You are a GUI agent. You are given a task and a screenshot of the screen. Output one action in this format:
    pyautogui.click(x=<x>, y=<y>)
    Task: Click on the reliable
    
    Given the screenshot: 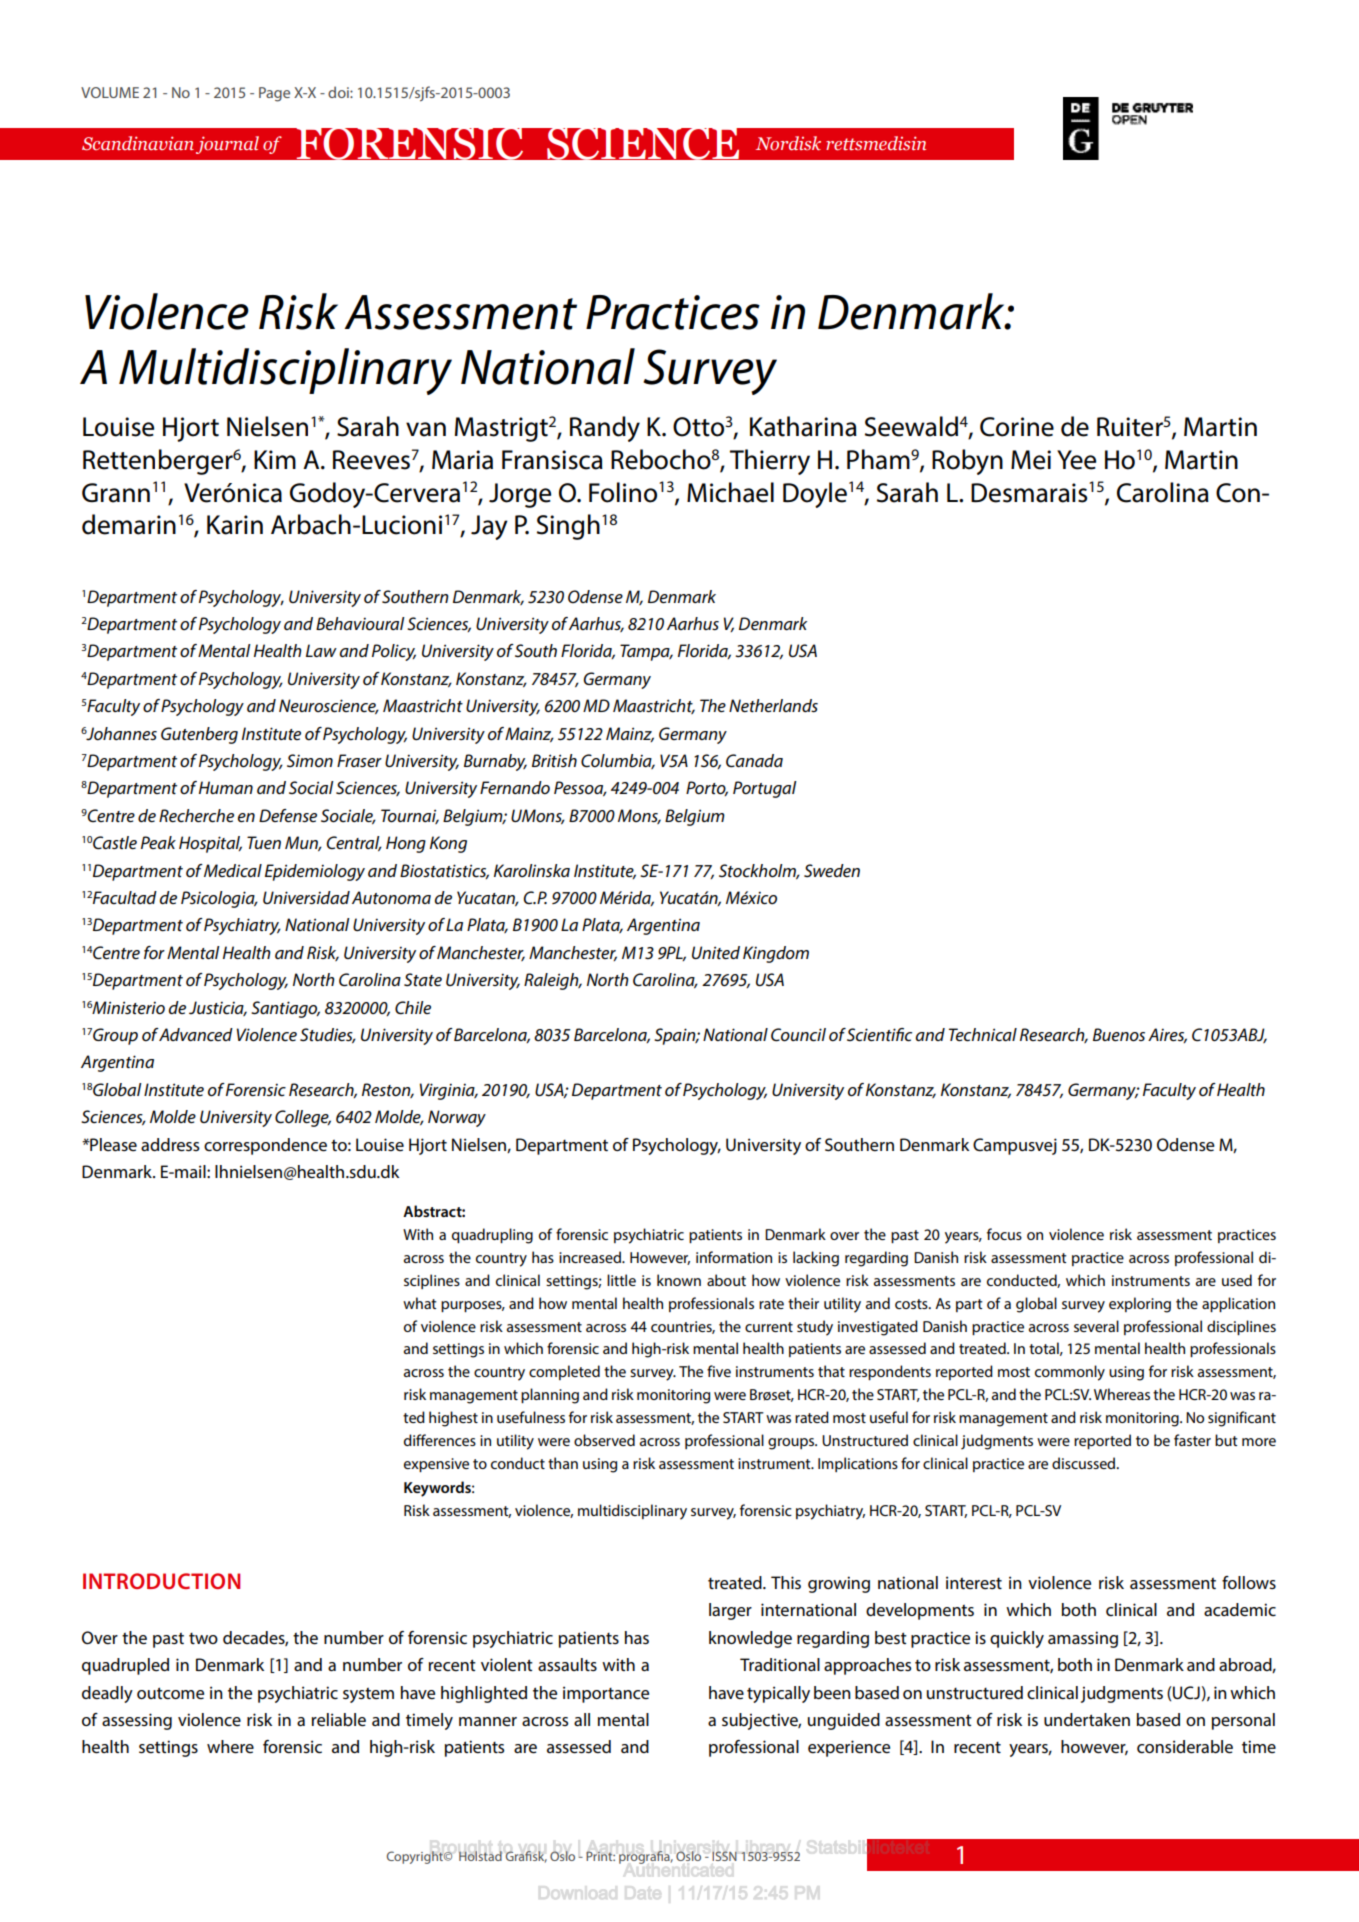 What is the action you would take?
    pyautogui.click(x=339, y=1720)
